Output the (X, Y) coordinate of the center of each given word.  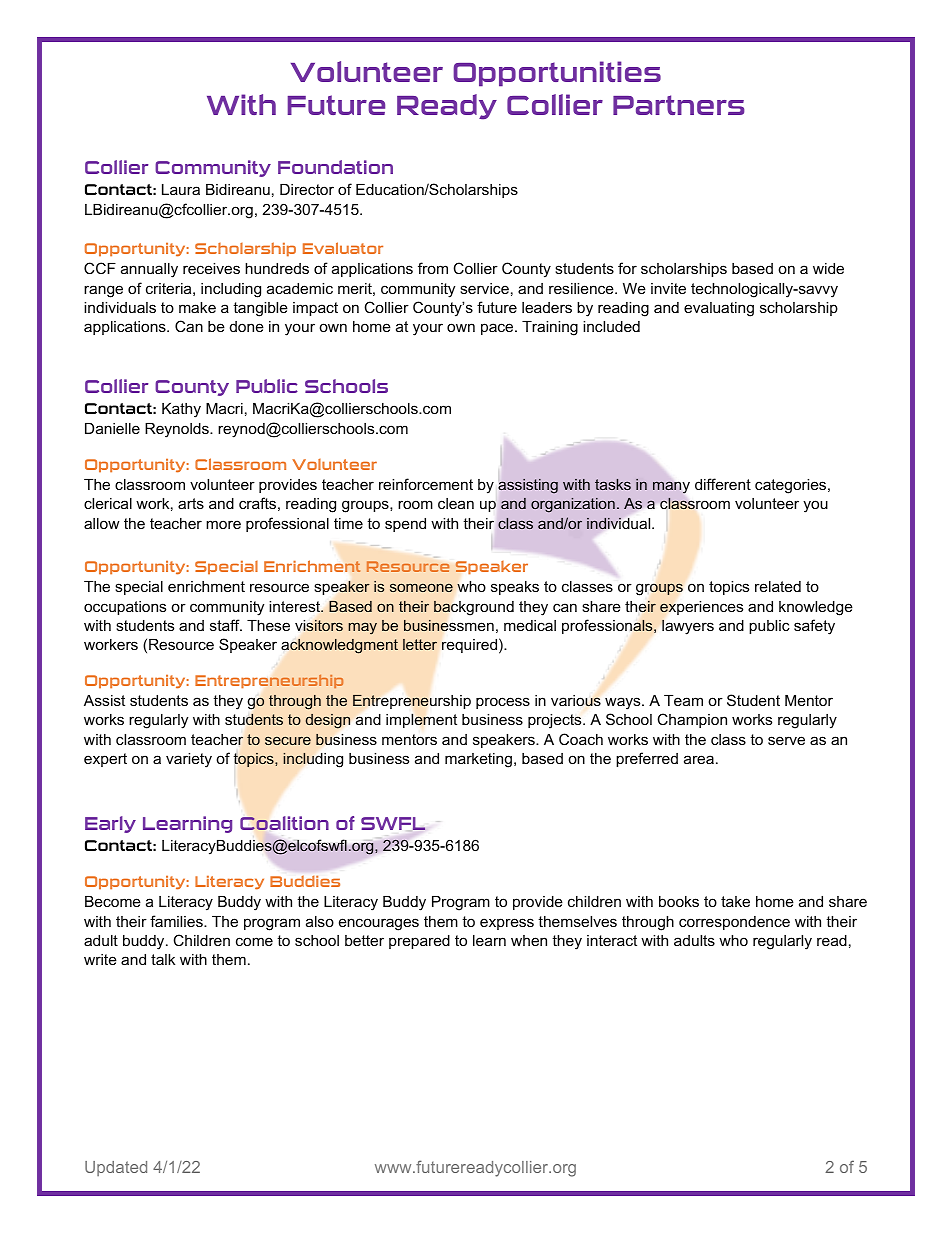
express (507, 924)
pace (498, 329)
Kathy (181, 410)
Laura (181, 189)
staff (226, 625)
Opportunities (557, 74)
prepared (419, 942)
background (474, 608)
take (735, 901)
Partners (679, 105)
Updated (116, 1168)
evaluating (719, 309)
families (177, 921)
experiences (701, 608)
